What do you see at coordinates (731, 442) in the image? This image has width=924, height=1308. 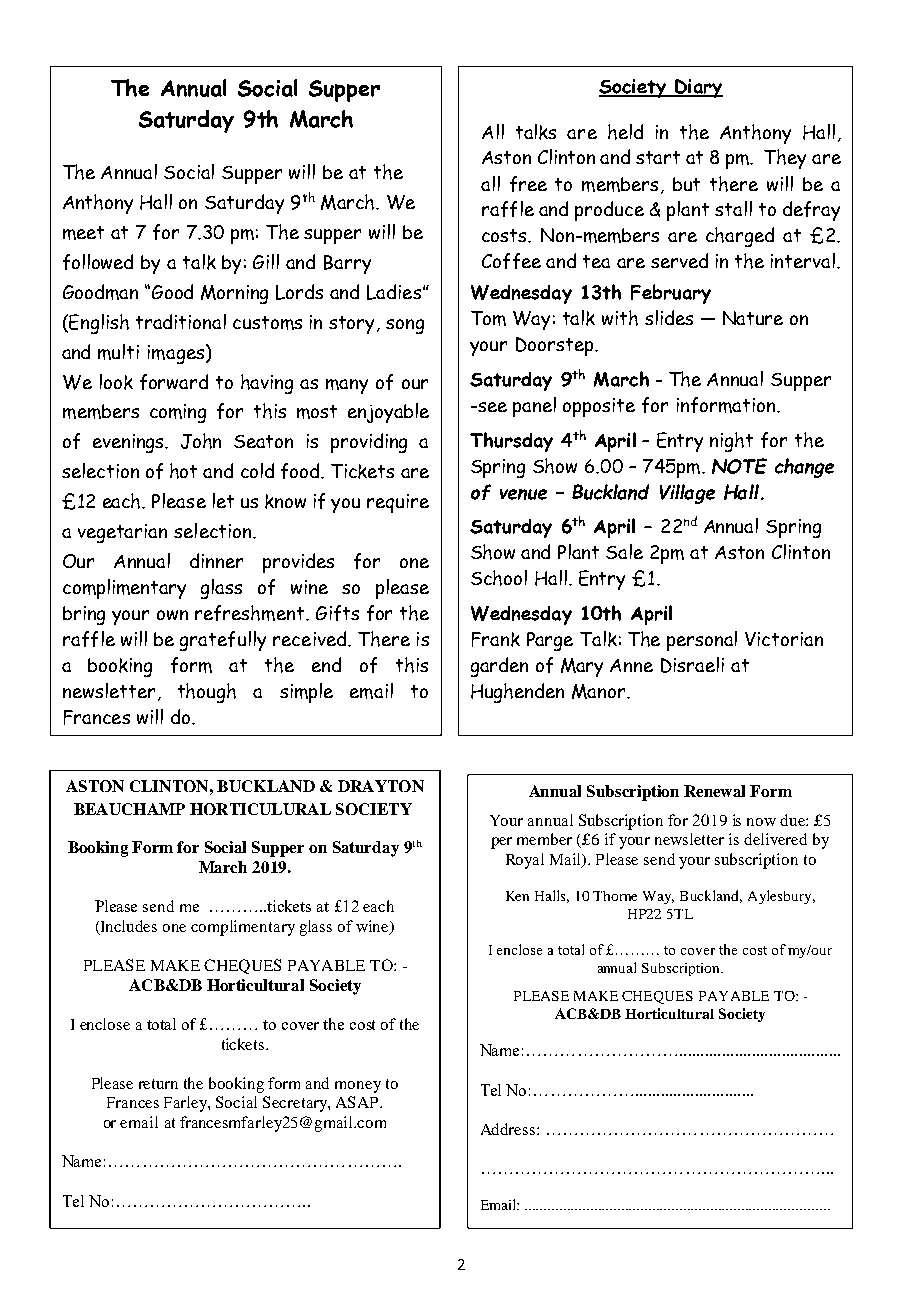 I see `night` at bounding box center [731, 442].
